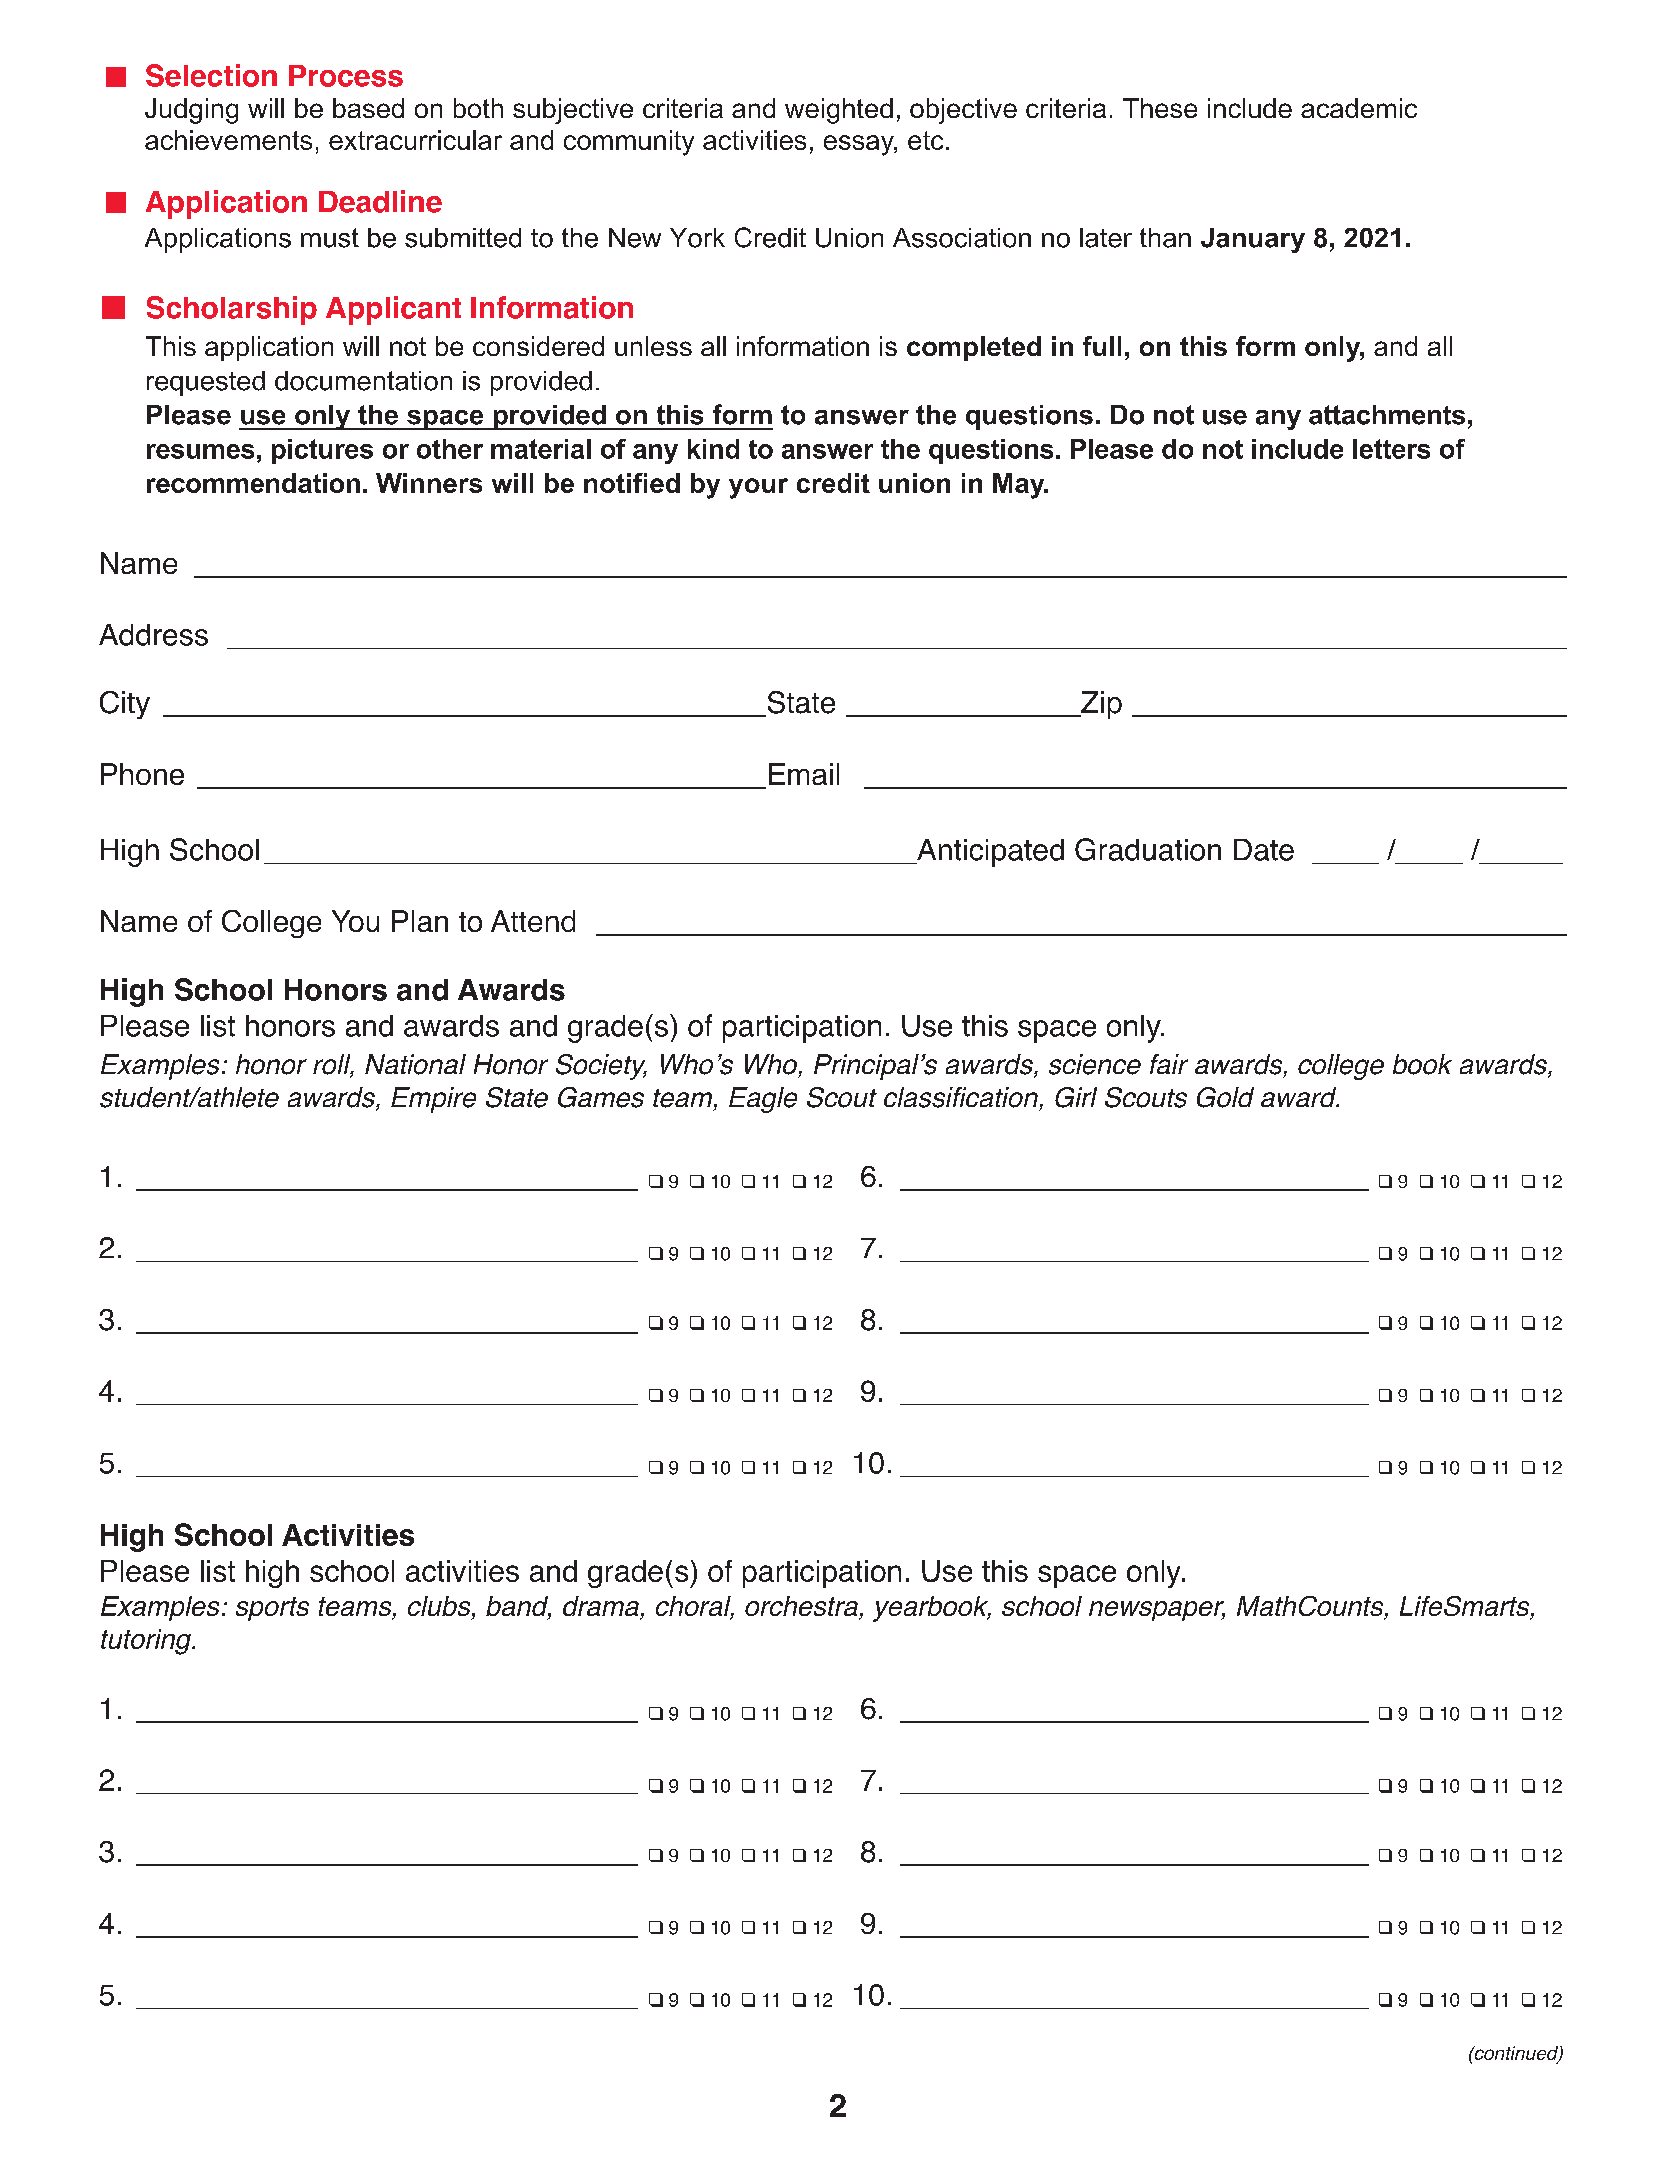 The height and width of the page is (2168, 1675). I want to click on Attend, so click(533, 921).
